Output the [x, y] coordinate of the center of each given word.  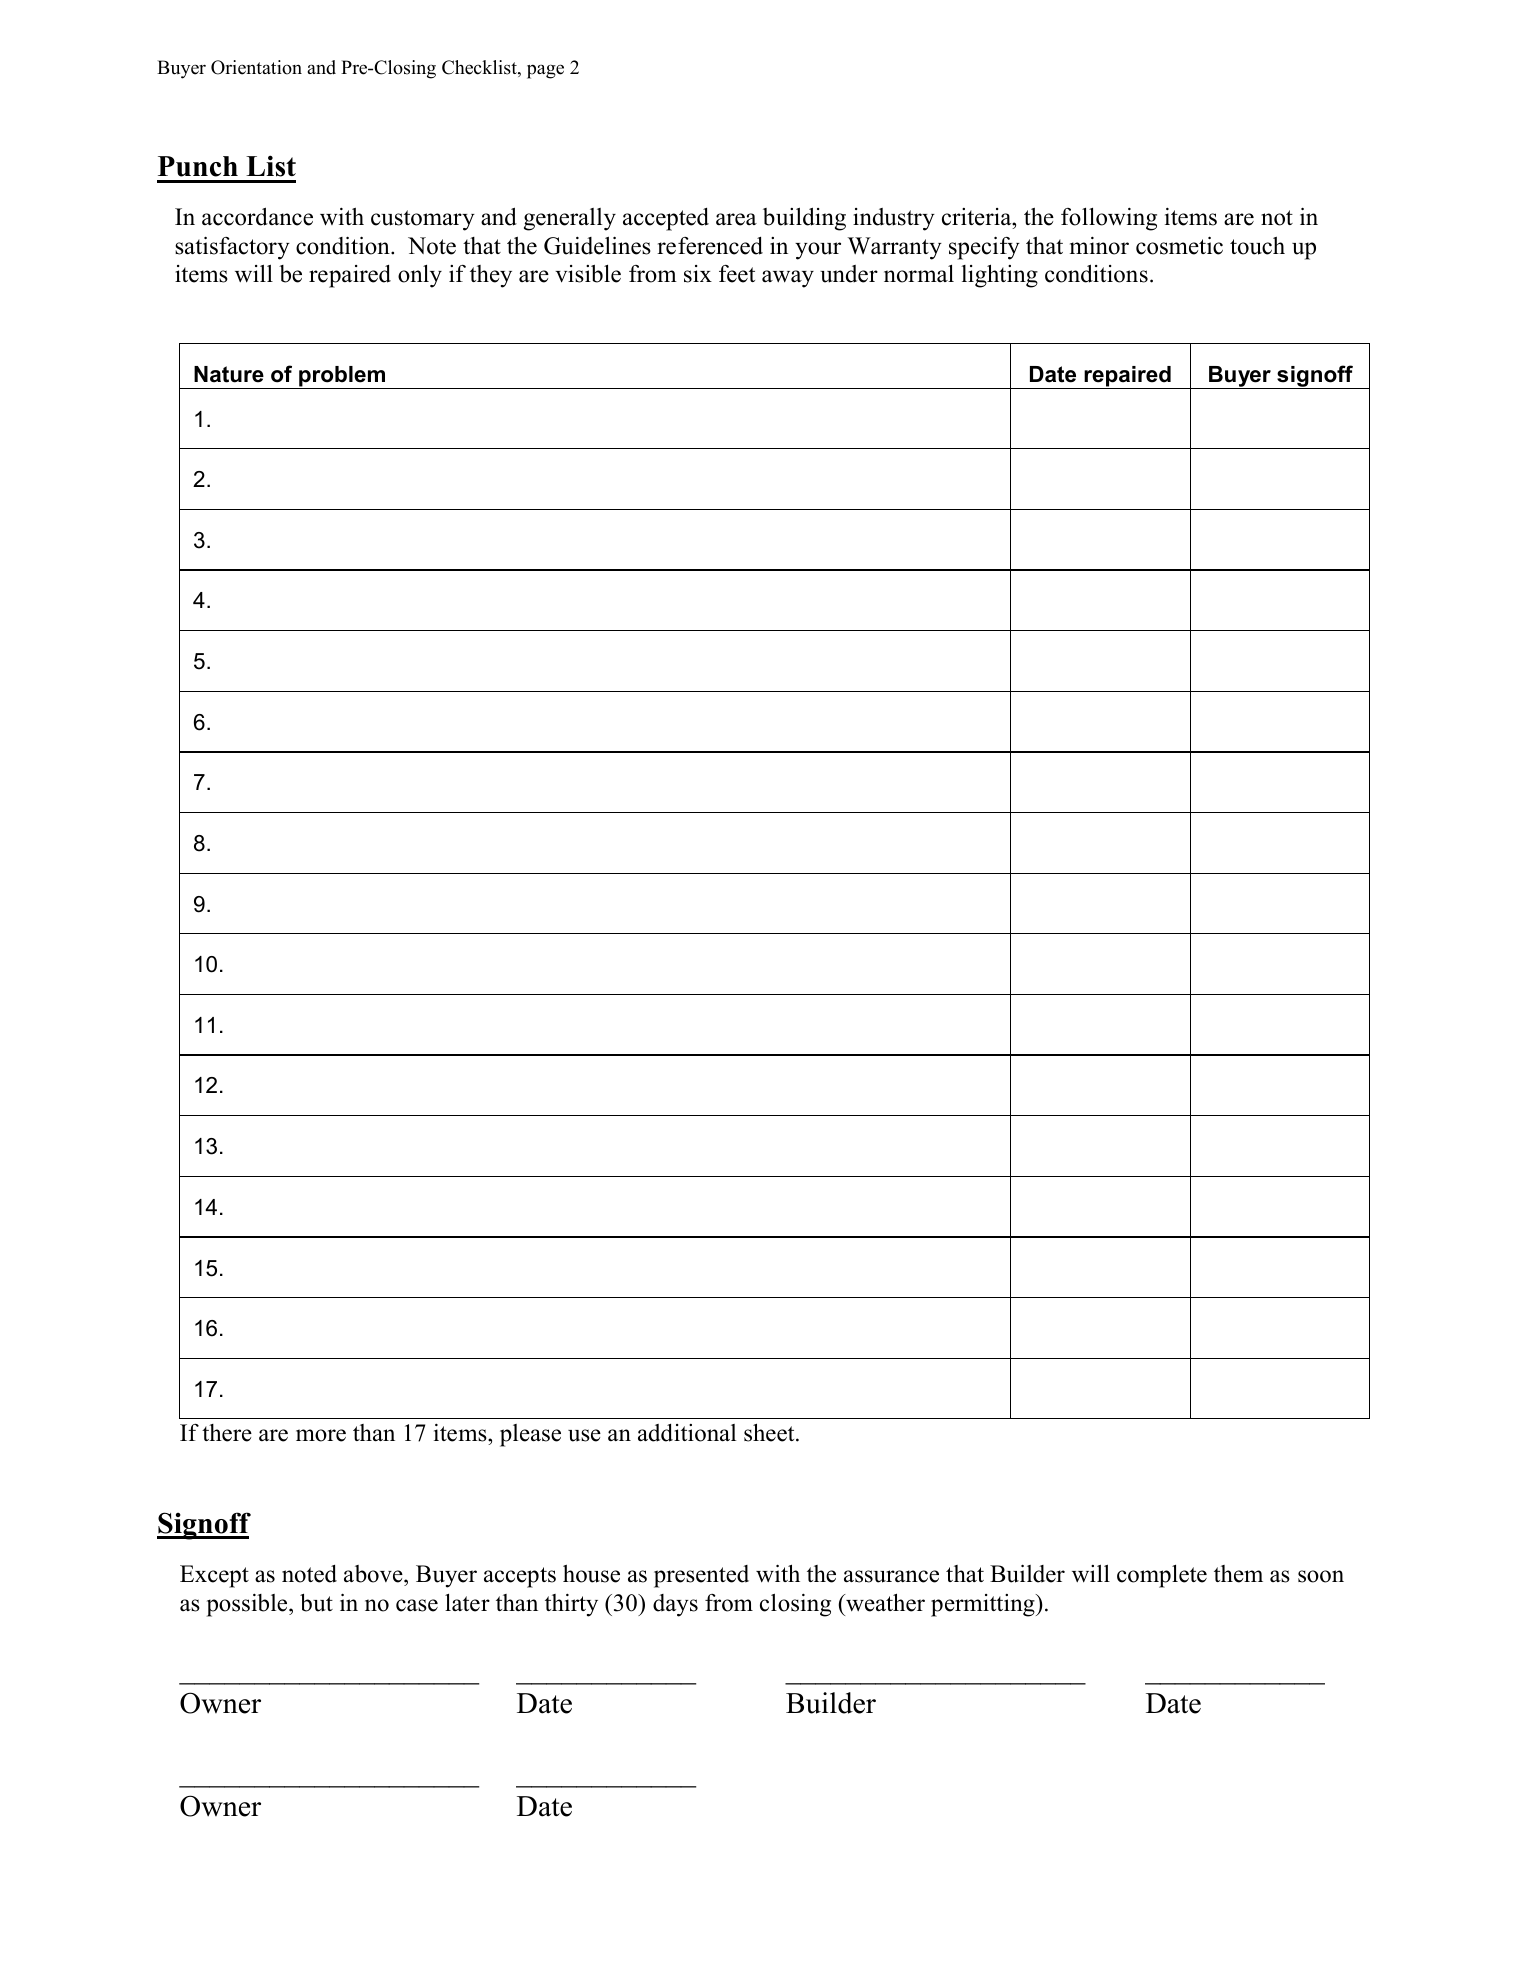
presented [701, 1576]
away [788, 279]
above [374, 1574]
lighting [999, 276]
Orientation [256, 67]
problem [342, 377]
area [736, 219]
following [1109, 219]
